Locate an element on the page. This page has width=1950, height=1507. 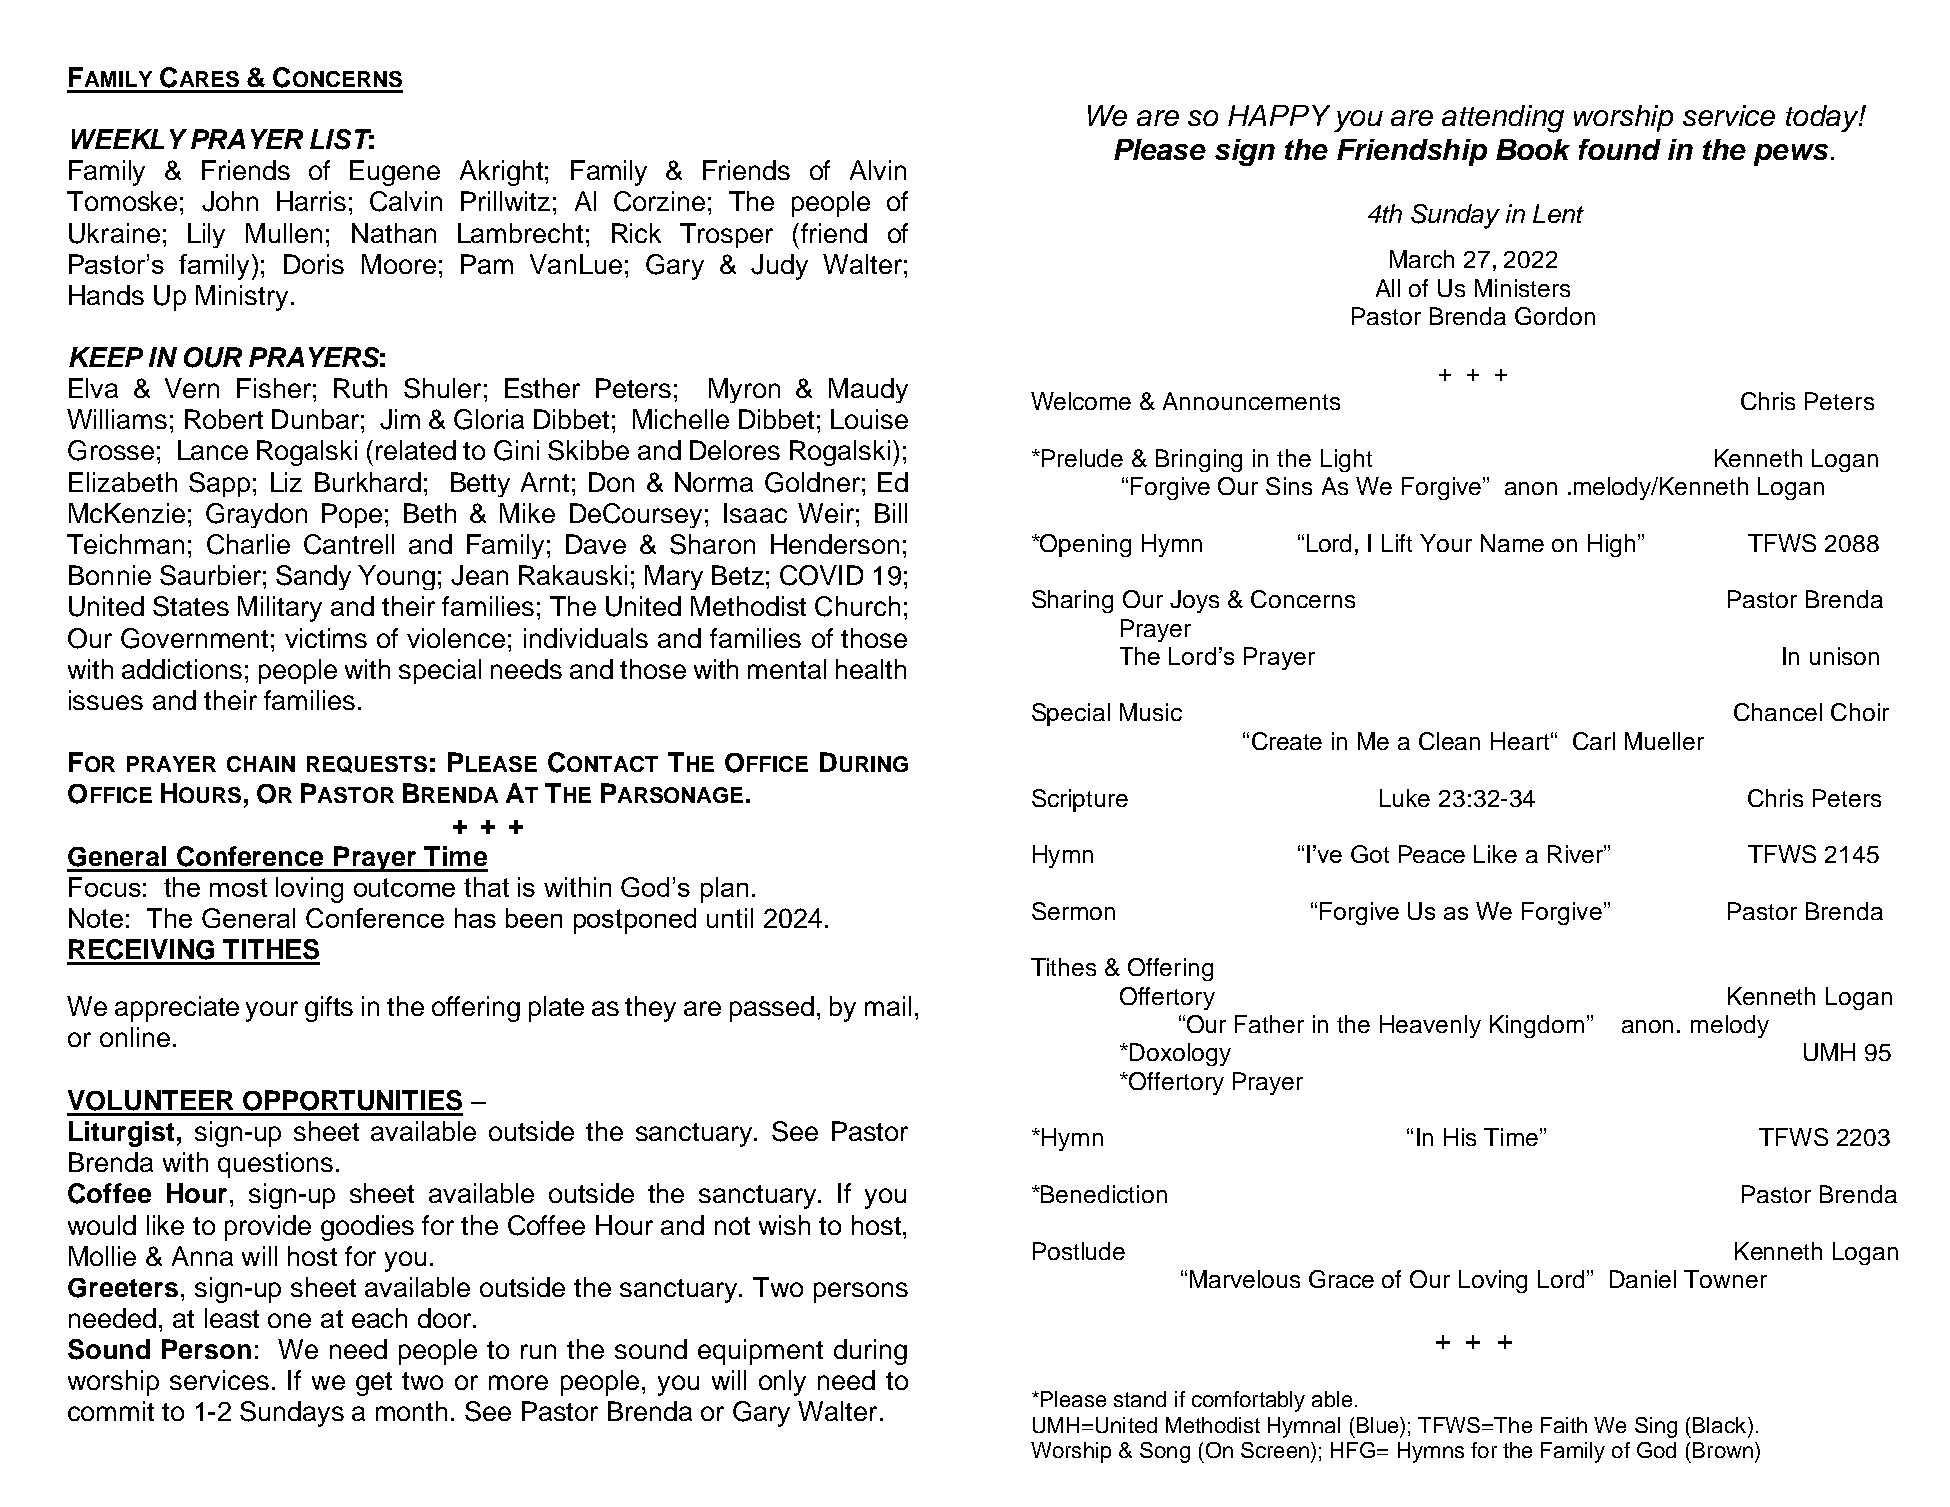
stand is located at coordinates (1140, 1399).
